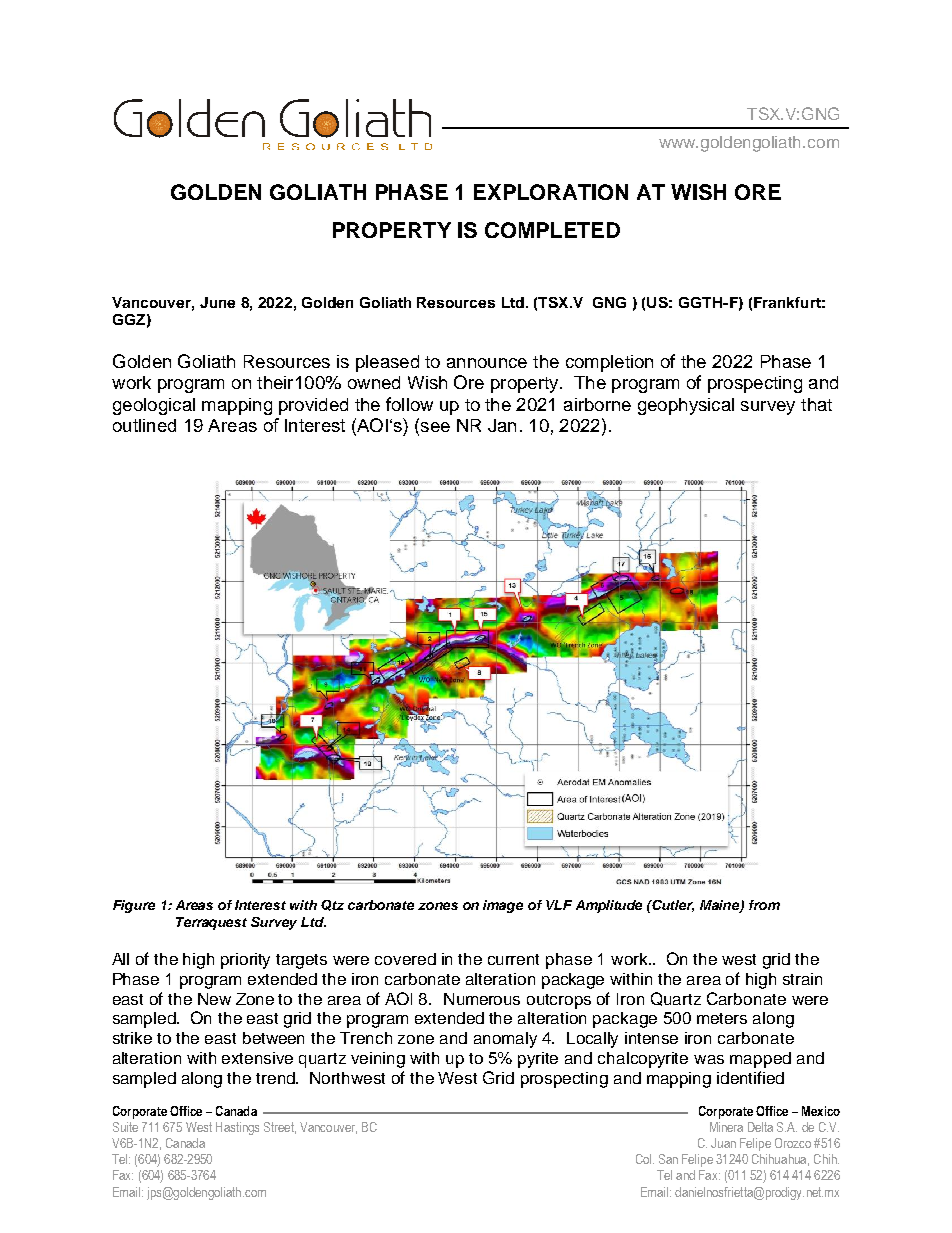 This document has height=1233, width=952. What do you see at coordinates (505, 1040) in the document?
I see `anomaly` at bounding box center [505, 1040].
